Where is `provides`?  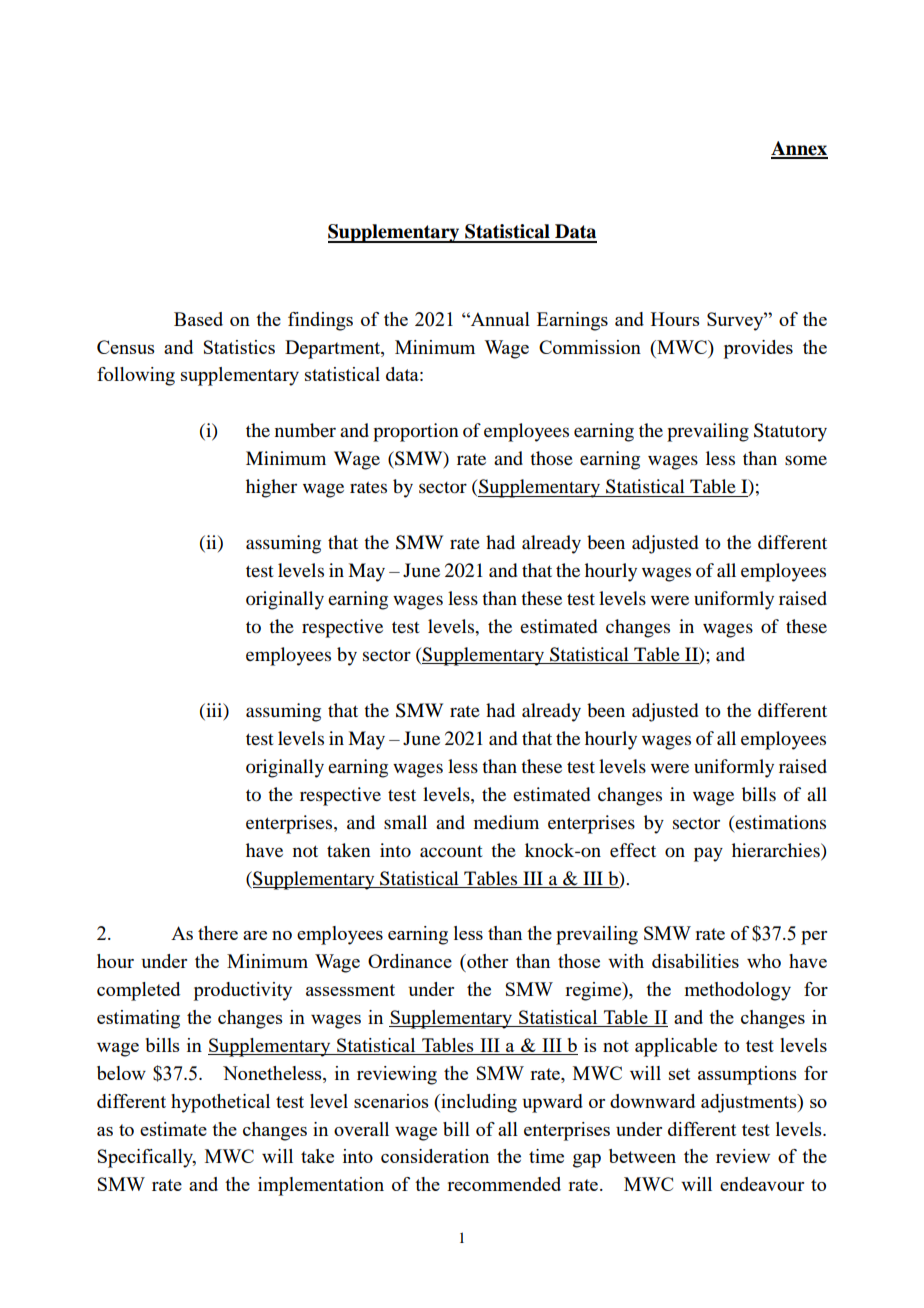
provides is located at coordinates (758, 349).
